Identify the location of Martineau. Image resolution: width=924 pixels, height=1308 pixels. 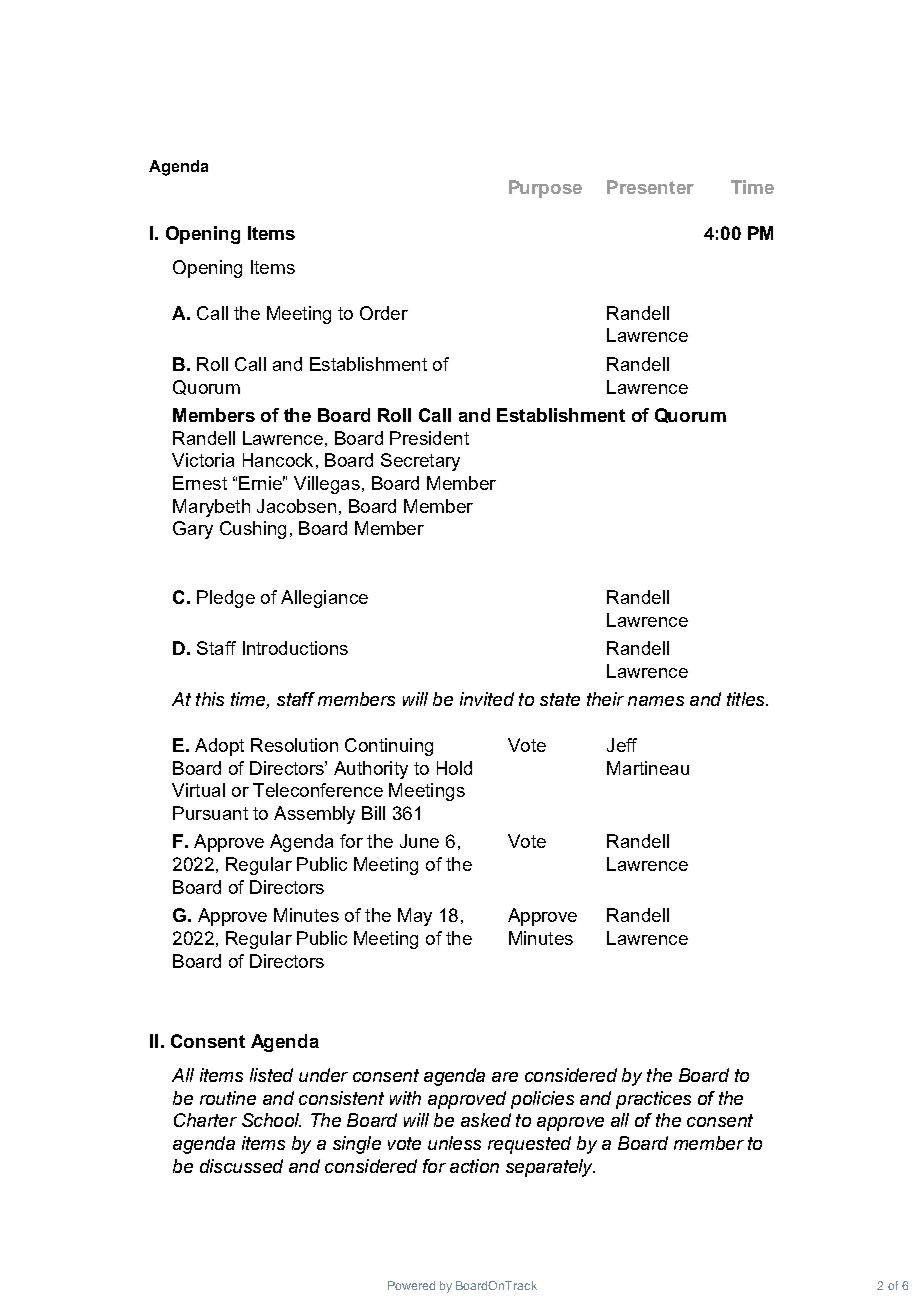
(648, 768).
